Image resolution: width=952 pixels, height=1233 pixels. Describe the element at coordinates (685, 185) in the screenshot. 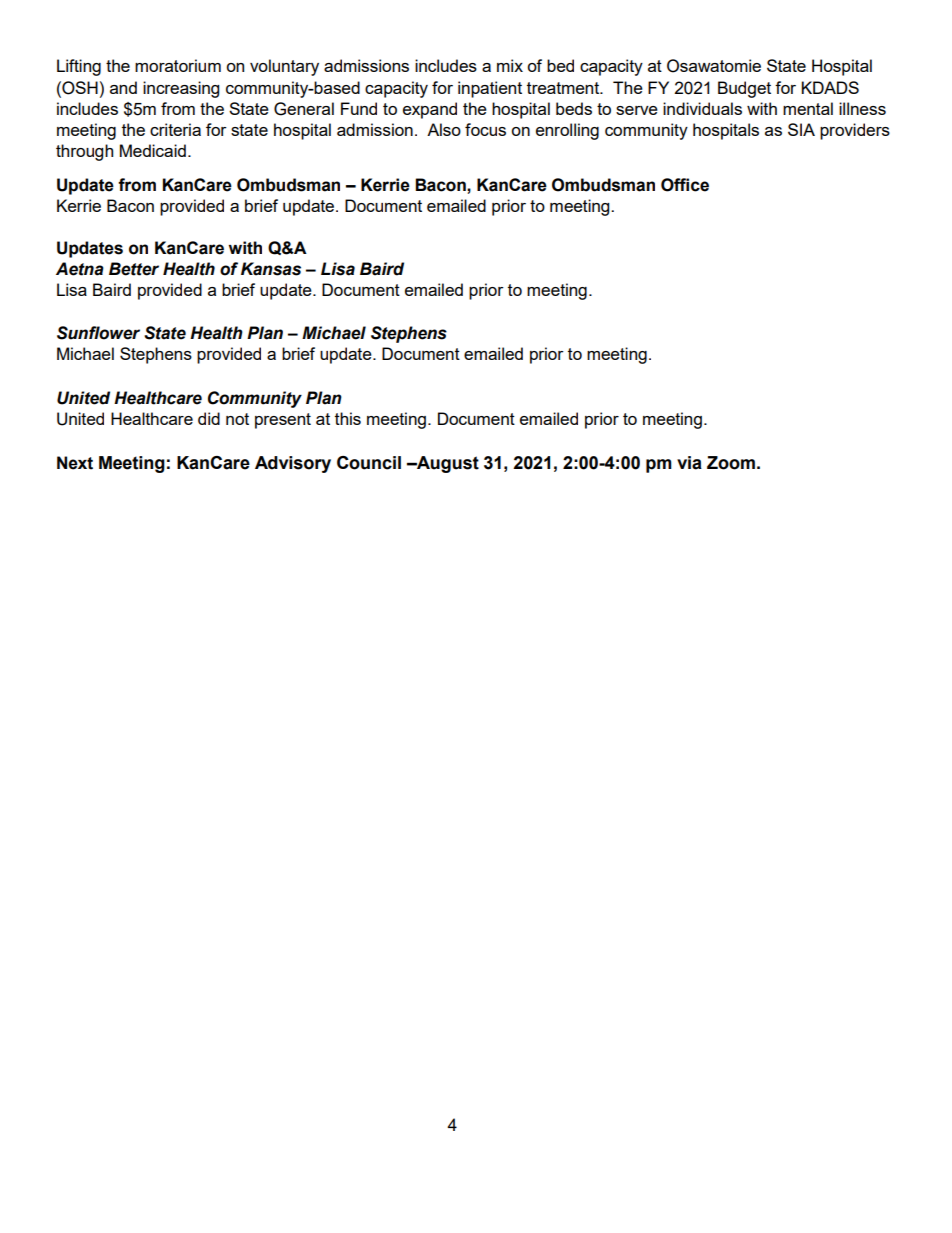

I see `Office` at that location.
